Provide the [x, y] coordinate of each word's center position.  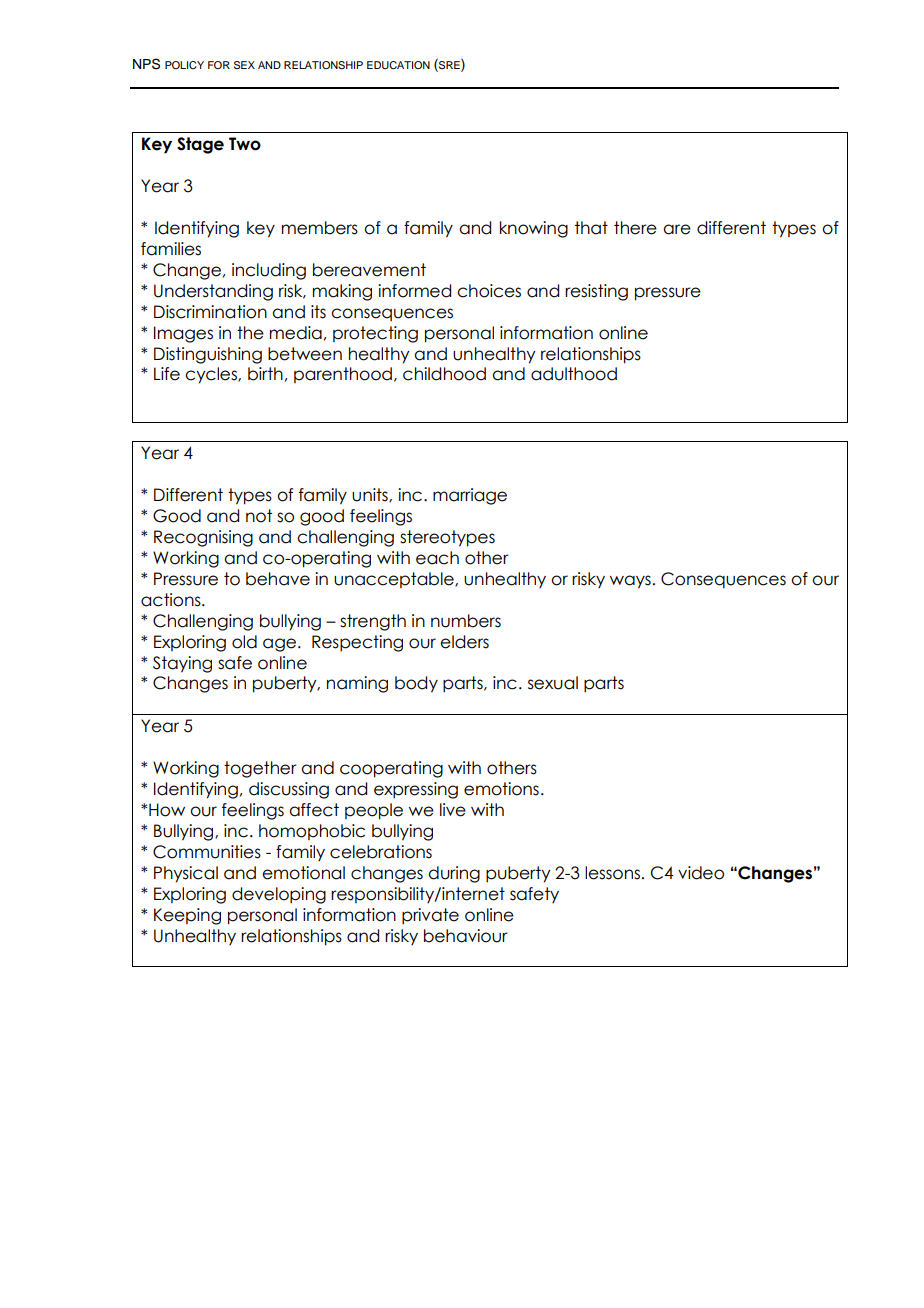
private [430, 916]
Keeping [187, 916]
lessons [612, 873]
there [635, 228]
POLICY [184, 65]
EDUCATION [398, 65]
